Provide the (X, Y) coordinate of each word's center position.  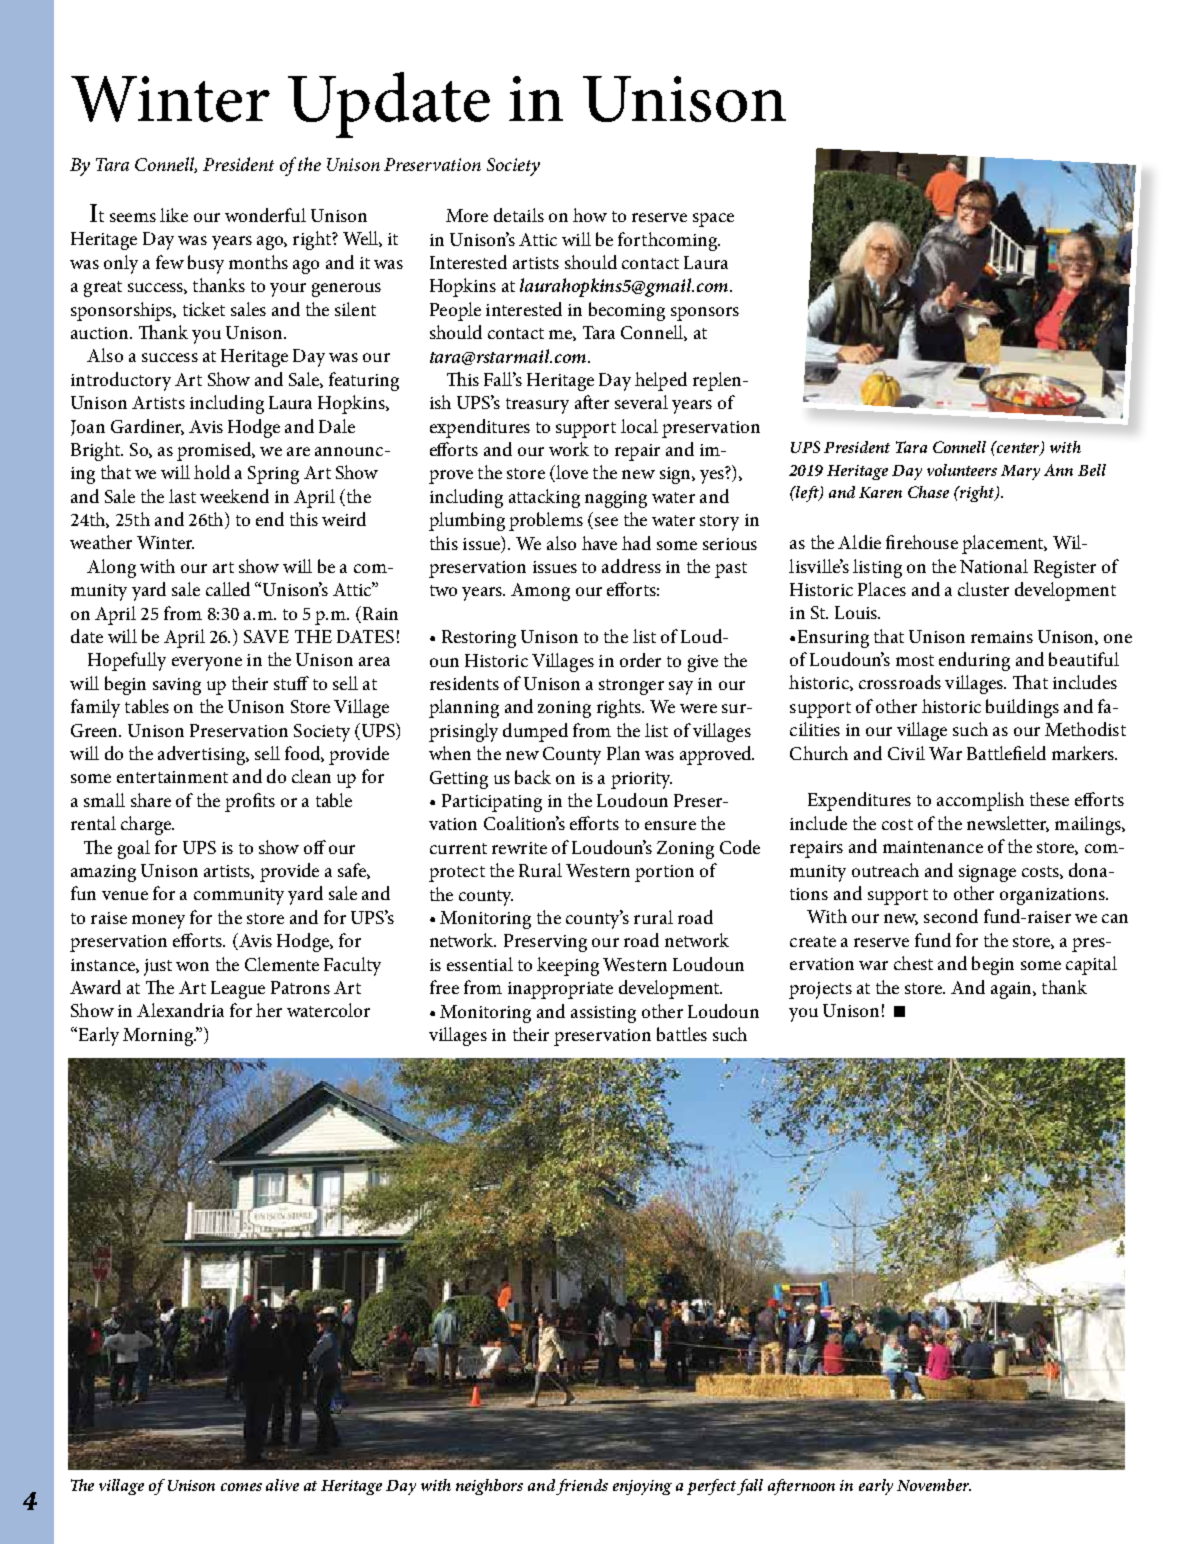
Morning (159, 1037)
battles (682, 1034)
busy (206, 264)
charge (147, 825)
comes (241, 1487)
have (599, 543)
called (228, 589)
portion (664, 873)
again (1012, 990)
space (713, 220)
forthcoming (669, 241)
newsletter (1008, 824)
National (994, 566)
